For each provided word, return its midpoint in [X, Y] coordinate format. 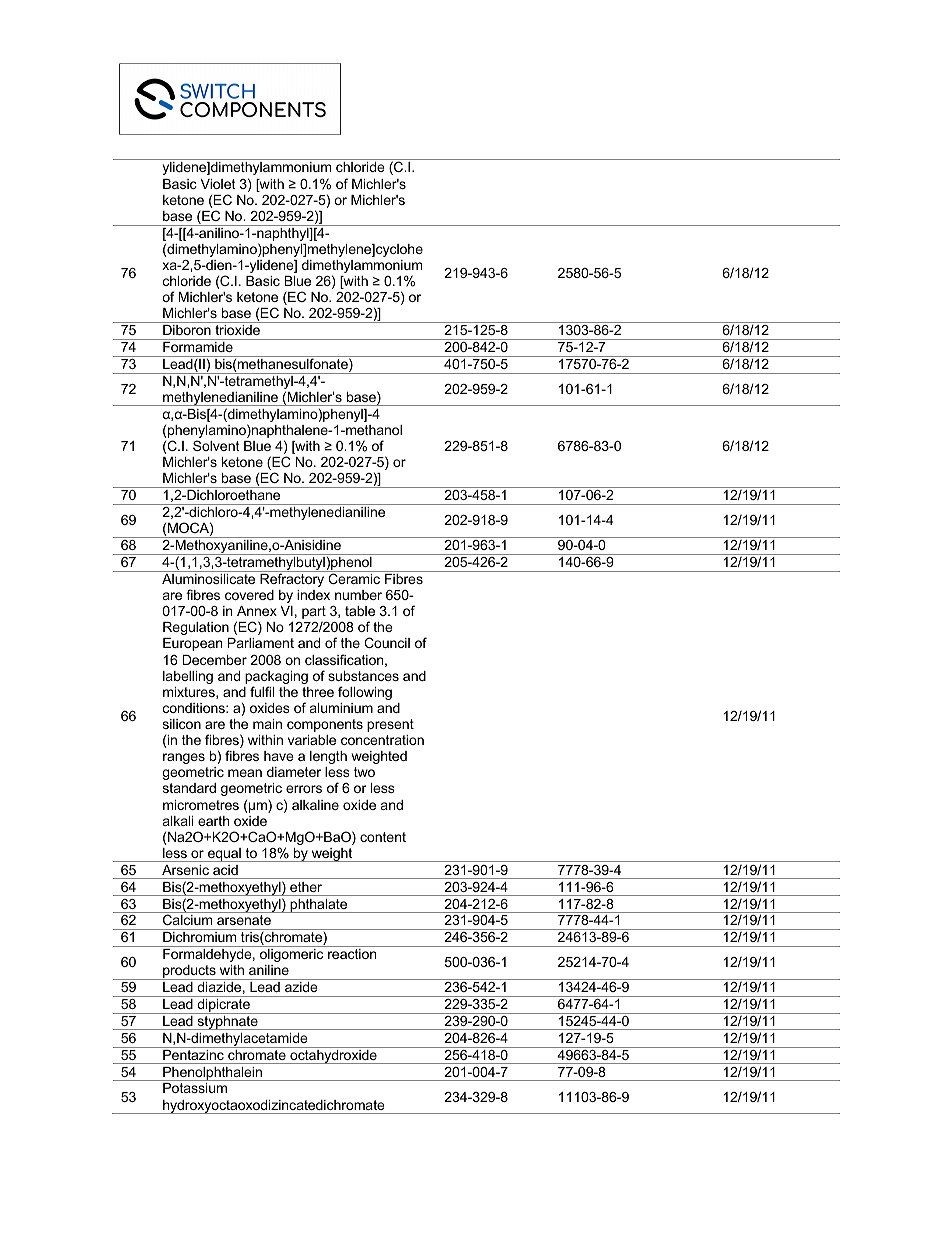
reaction [352, 954]
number [358, 595]
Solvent [216, 445]
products [189, 972]
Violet [218, 184]
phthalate [319, 906]
